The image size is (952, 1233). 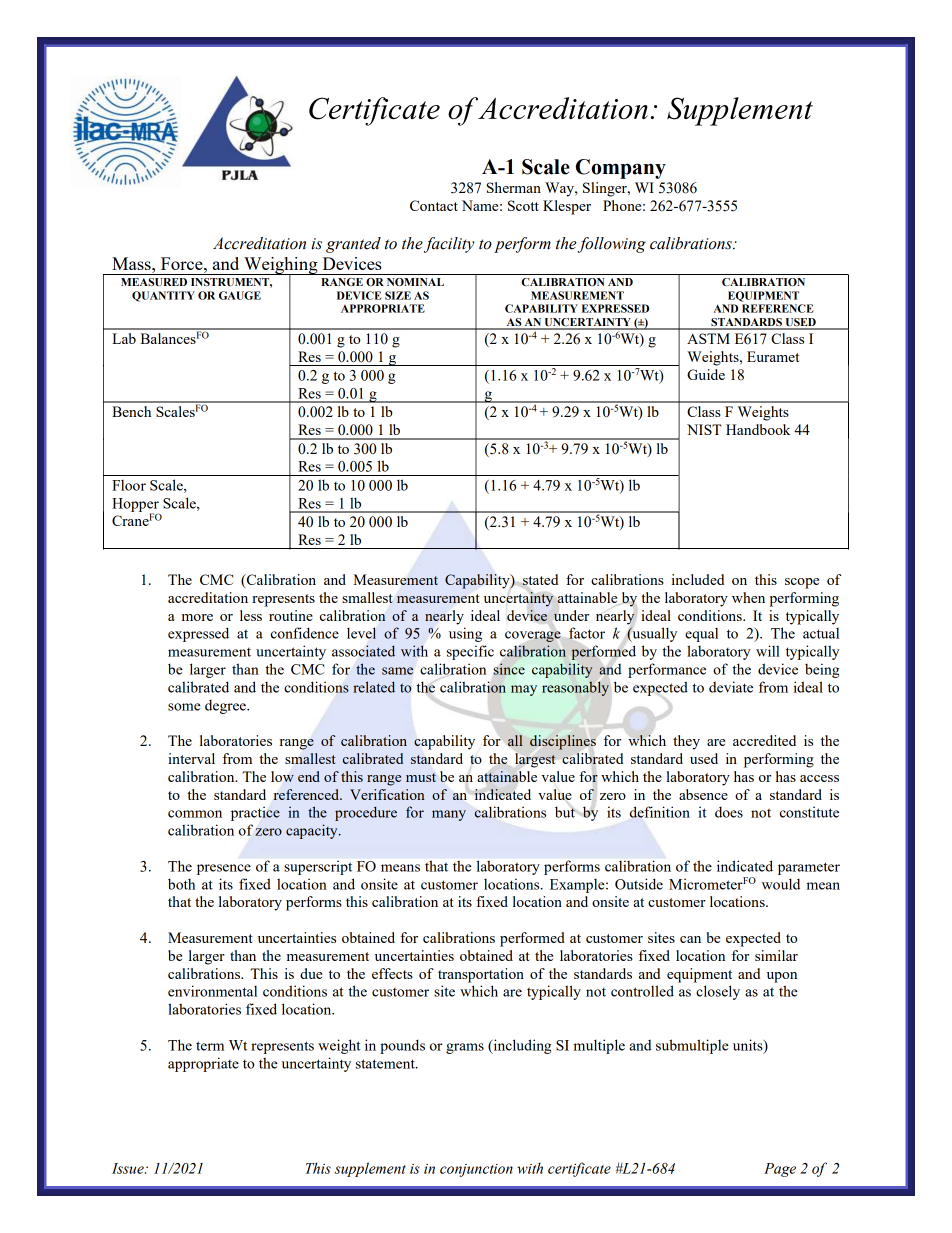 What do you see at coordinates (731, 687) in the page?
I see `deviate` at bounding box center [731, 687].
